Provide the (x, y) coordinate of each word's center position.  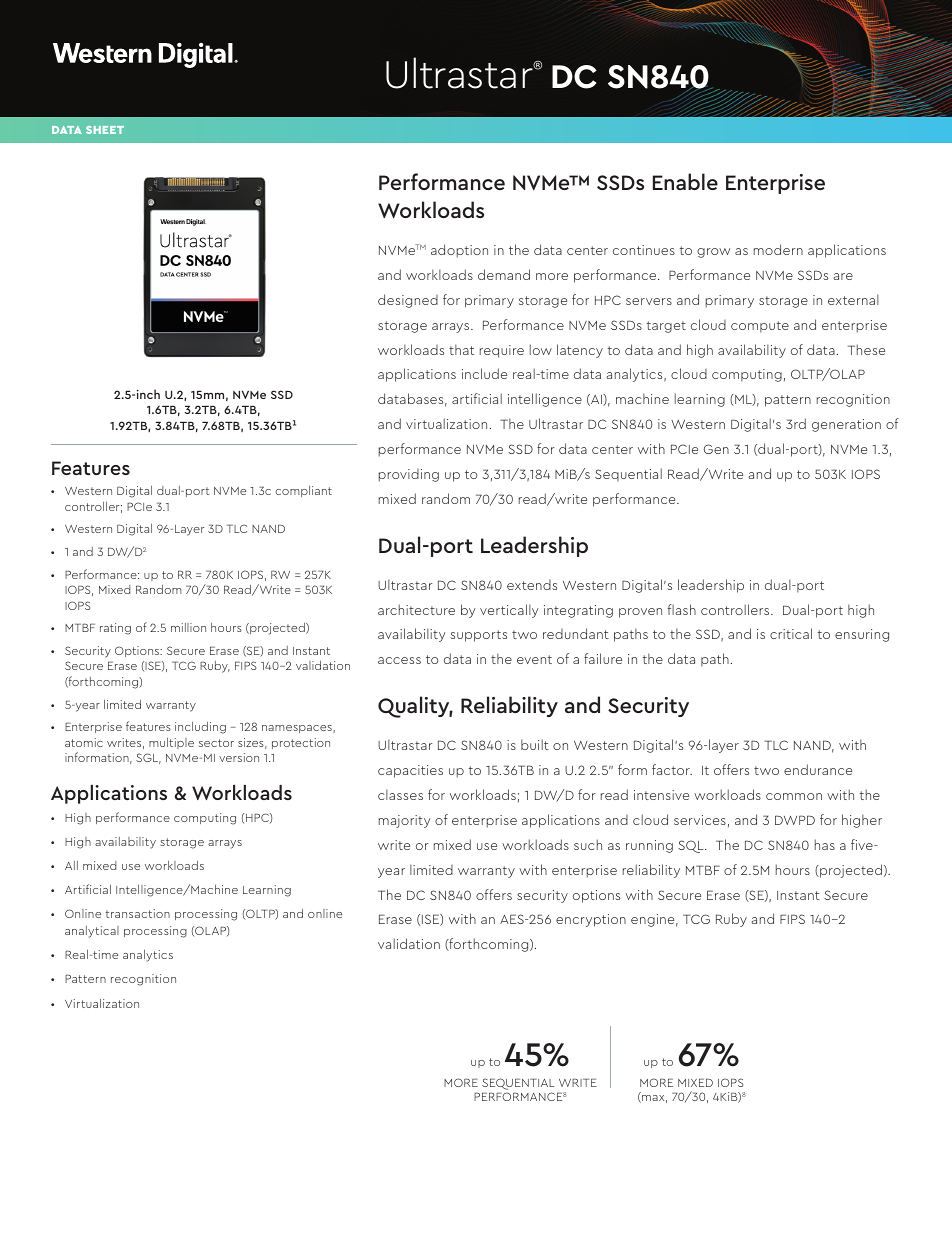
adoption (459, 251)
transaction (138, 913)
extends (532, 585)
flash (682, 609)
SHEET (105, 130)
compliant (304, 491)
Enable (685, 181)
